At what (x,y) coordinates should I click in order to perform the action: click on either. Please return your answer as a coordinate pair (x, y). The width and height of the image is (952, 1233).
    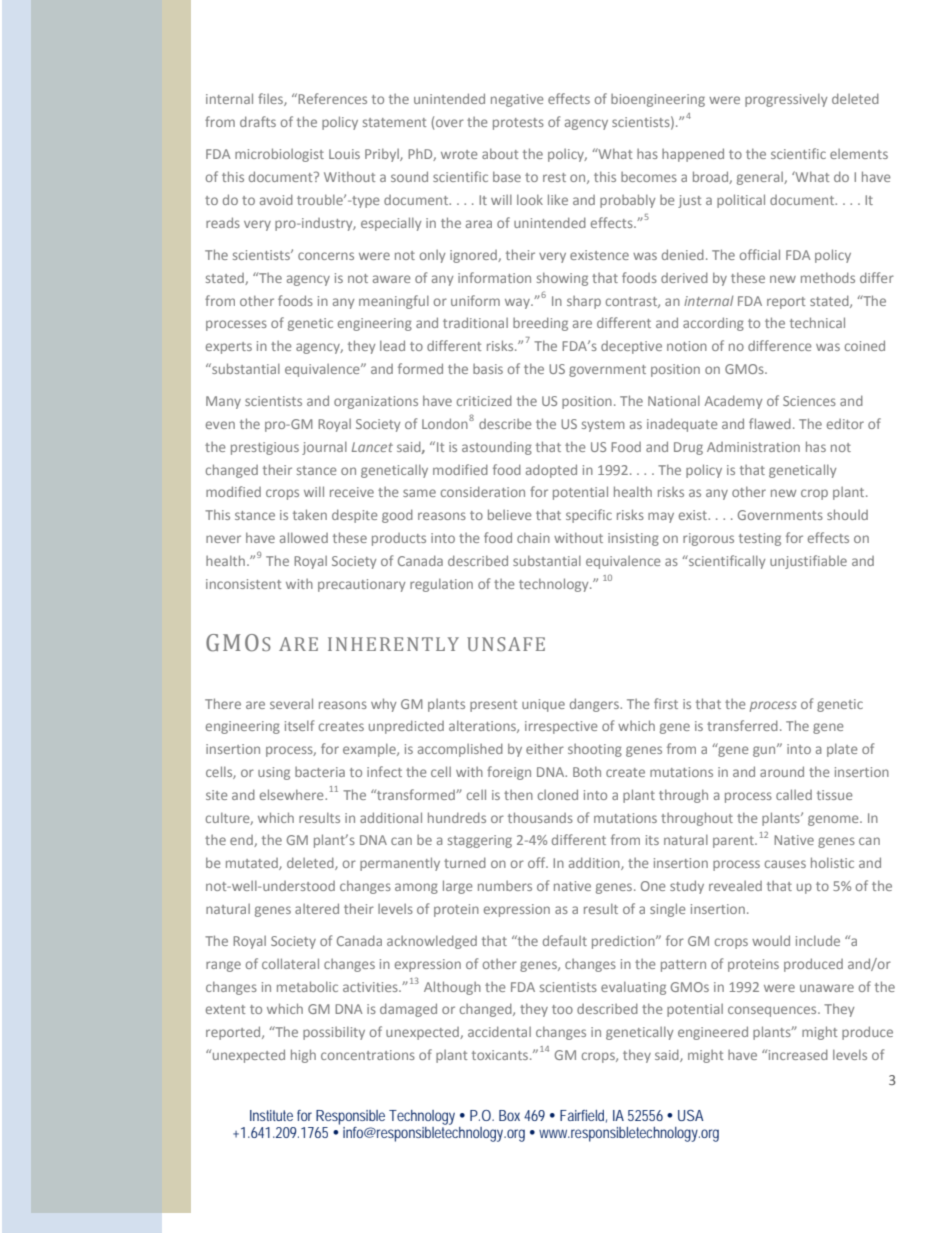
    Looking at the image, I should click on (545, 749).
